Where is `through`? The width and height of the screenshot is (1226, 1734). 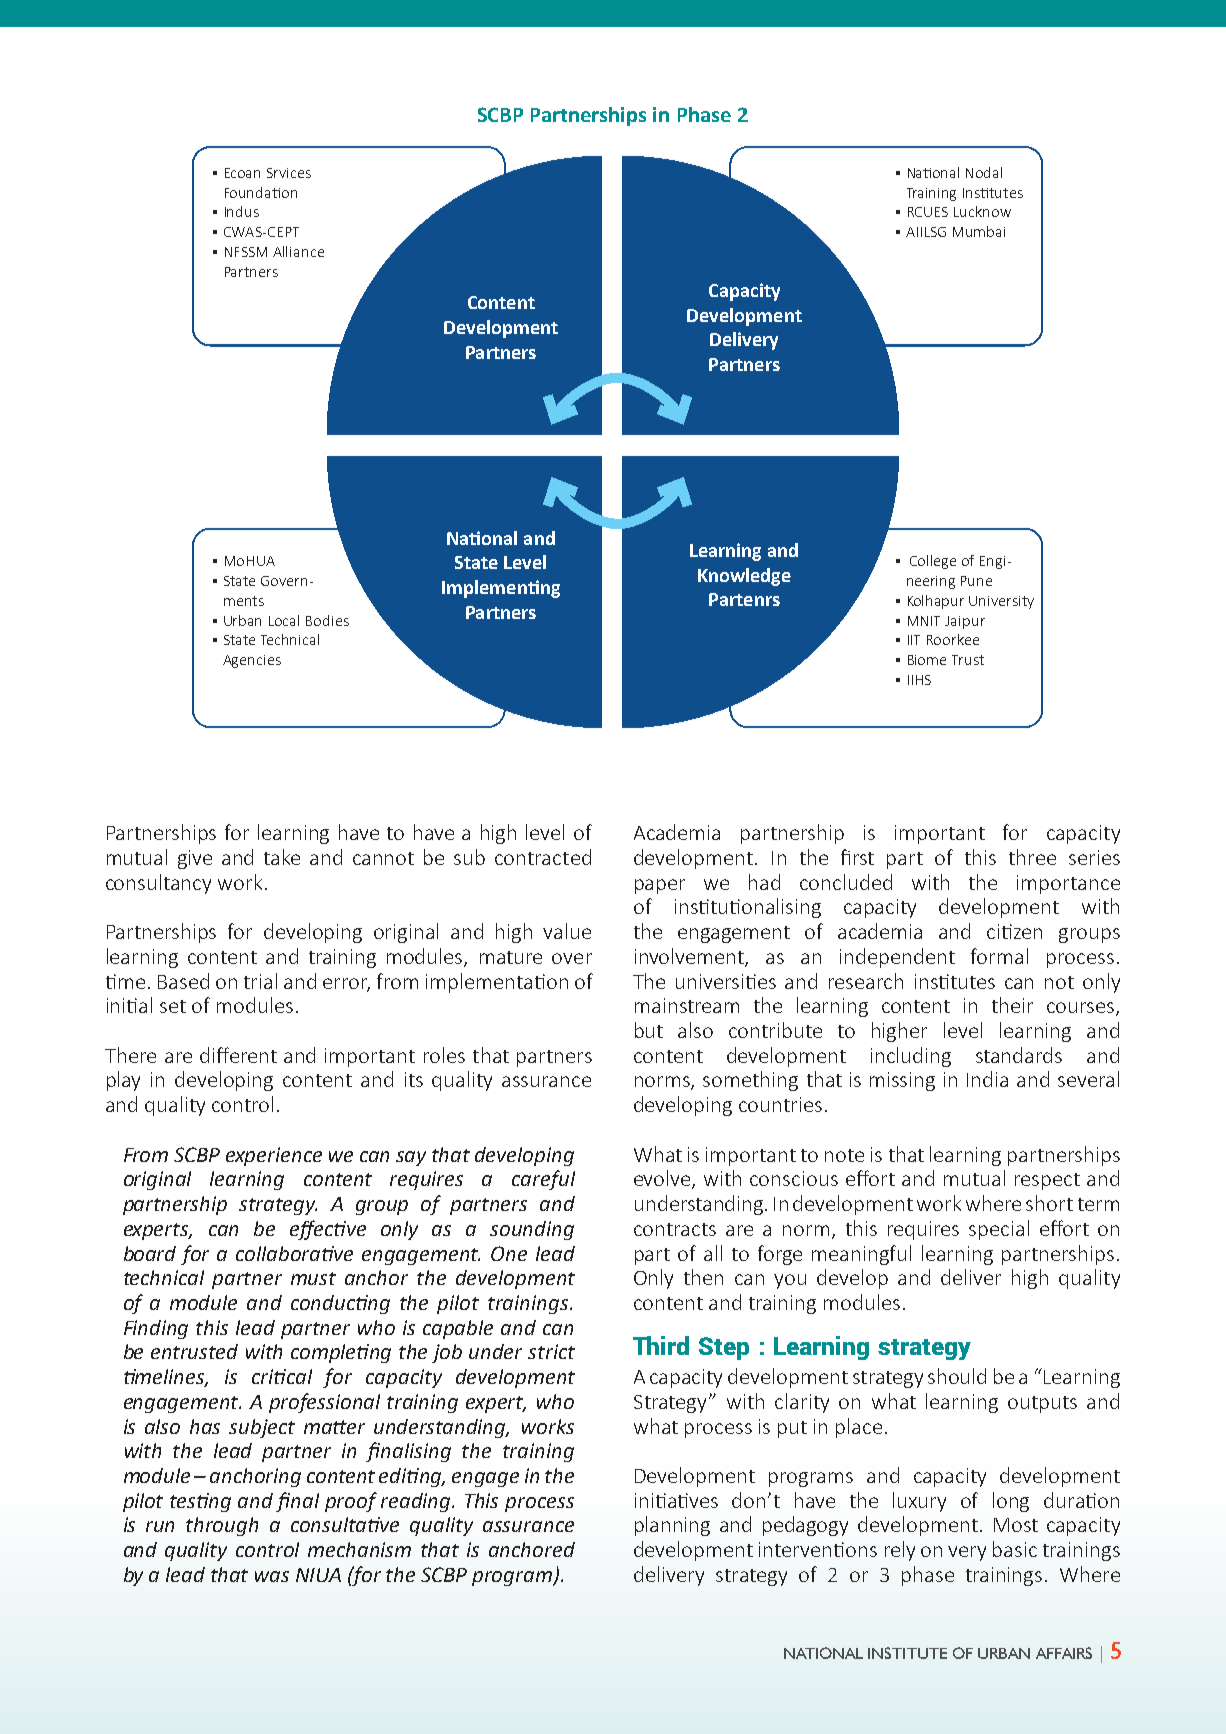 through is located at coordinates (222, 1526).
